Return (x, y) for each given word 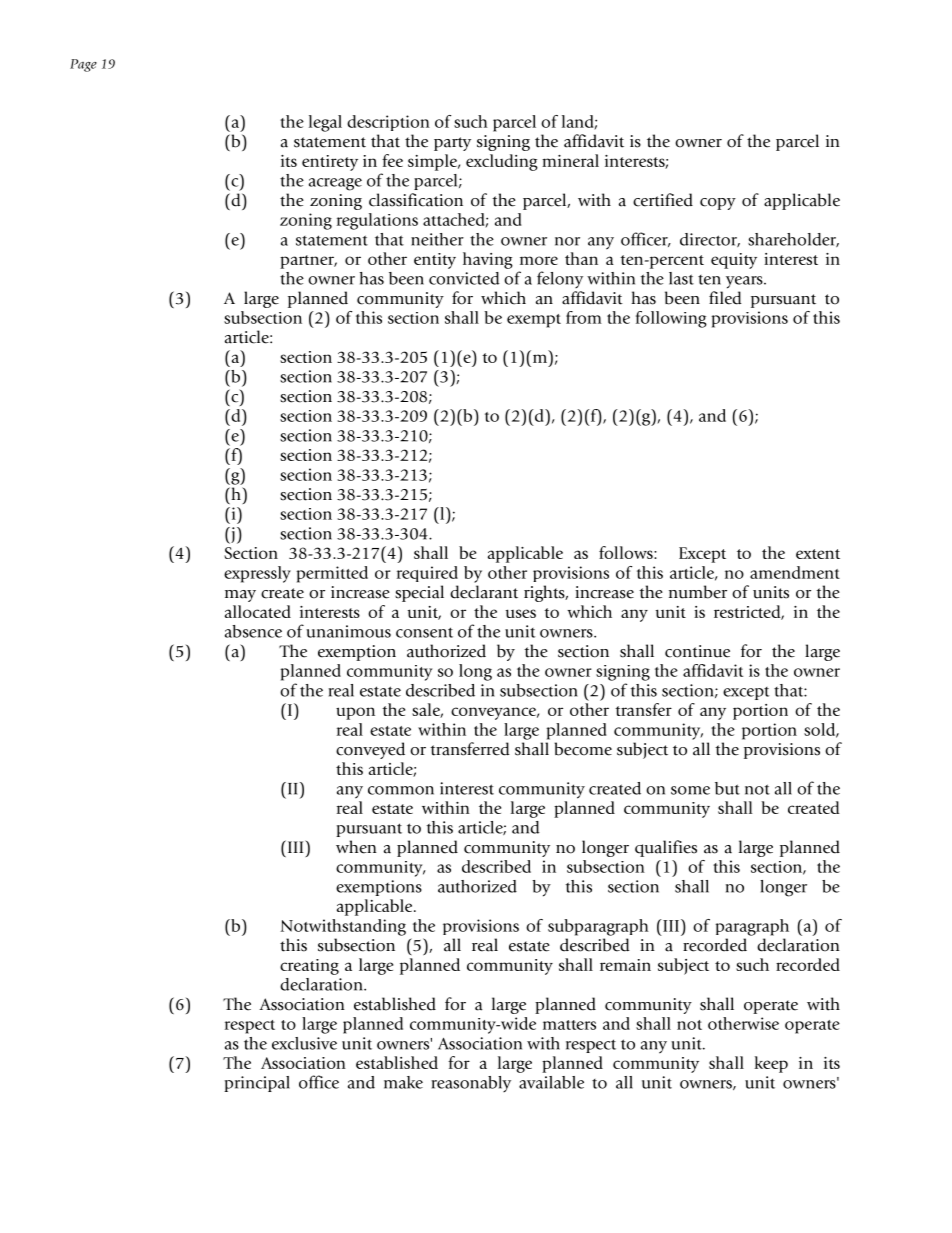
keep (771, 1064)
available (551, 1082)
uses (521, 613)
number (698, 592)
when (356, 847)
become (583, 749)
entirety (330, 163)
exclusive (304, 1043)
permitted (332, 574)
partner (308, 262)
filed (725, 298)
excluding (502, 162)
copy (718, 204)
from (584, 317)
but (727, 788)
